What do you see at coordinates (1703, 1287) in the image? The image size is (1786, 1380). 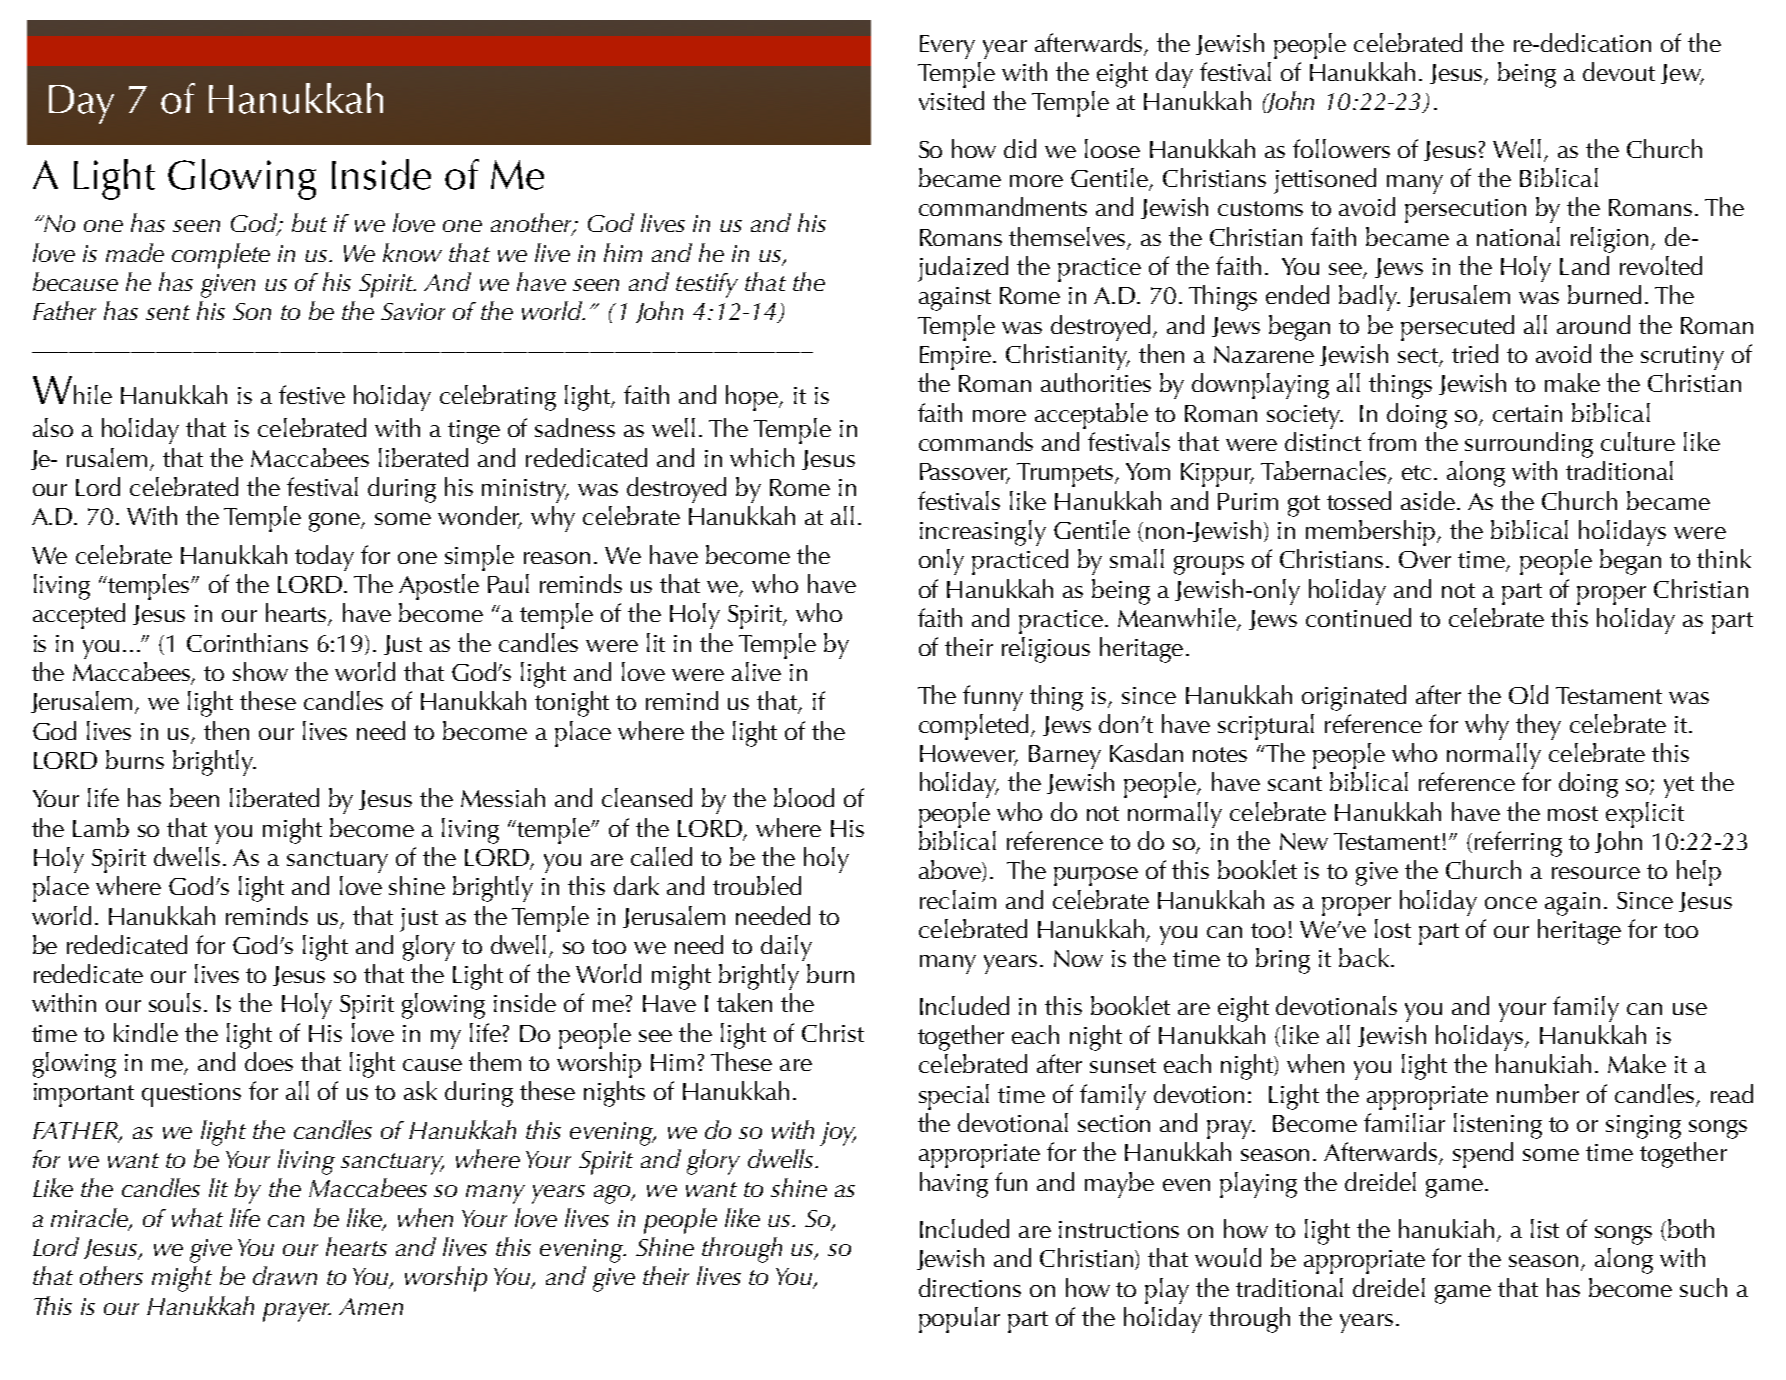 I see `such` at bounding box center [1703, 1287].
